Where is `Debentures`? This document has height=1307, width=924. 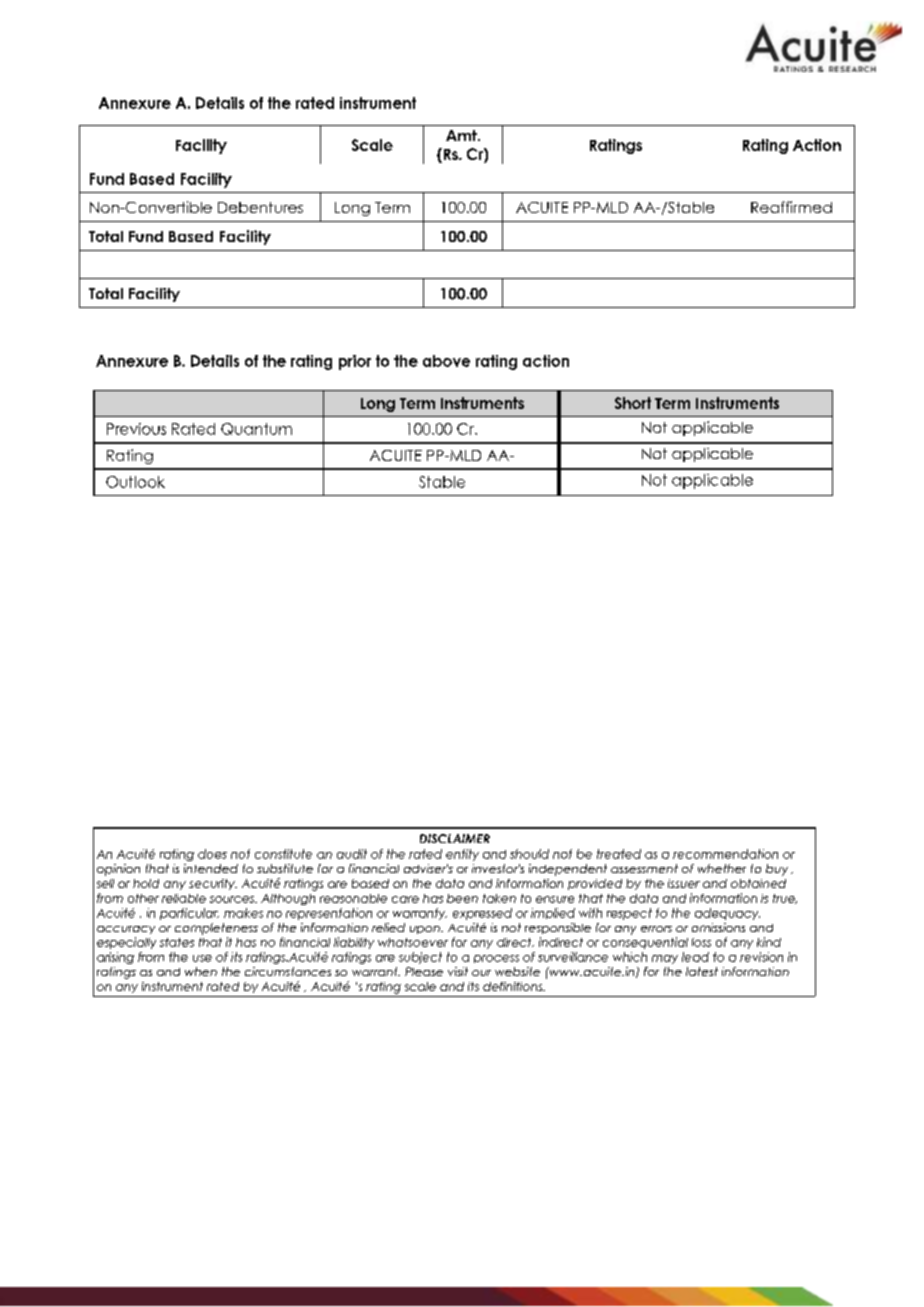
Debentures is located at coordinates (260, 207).
